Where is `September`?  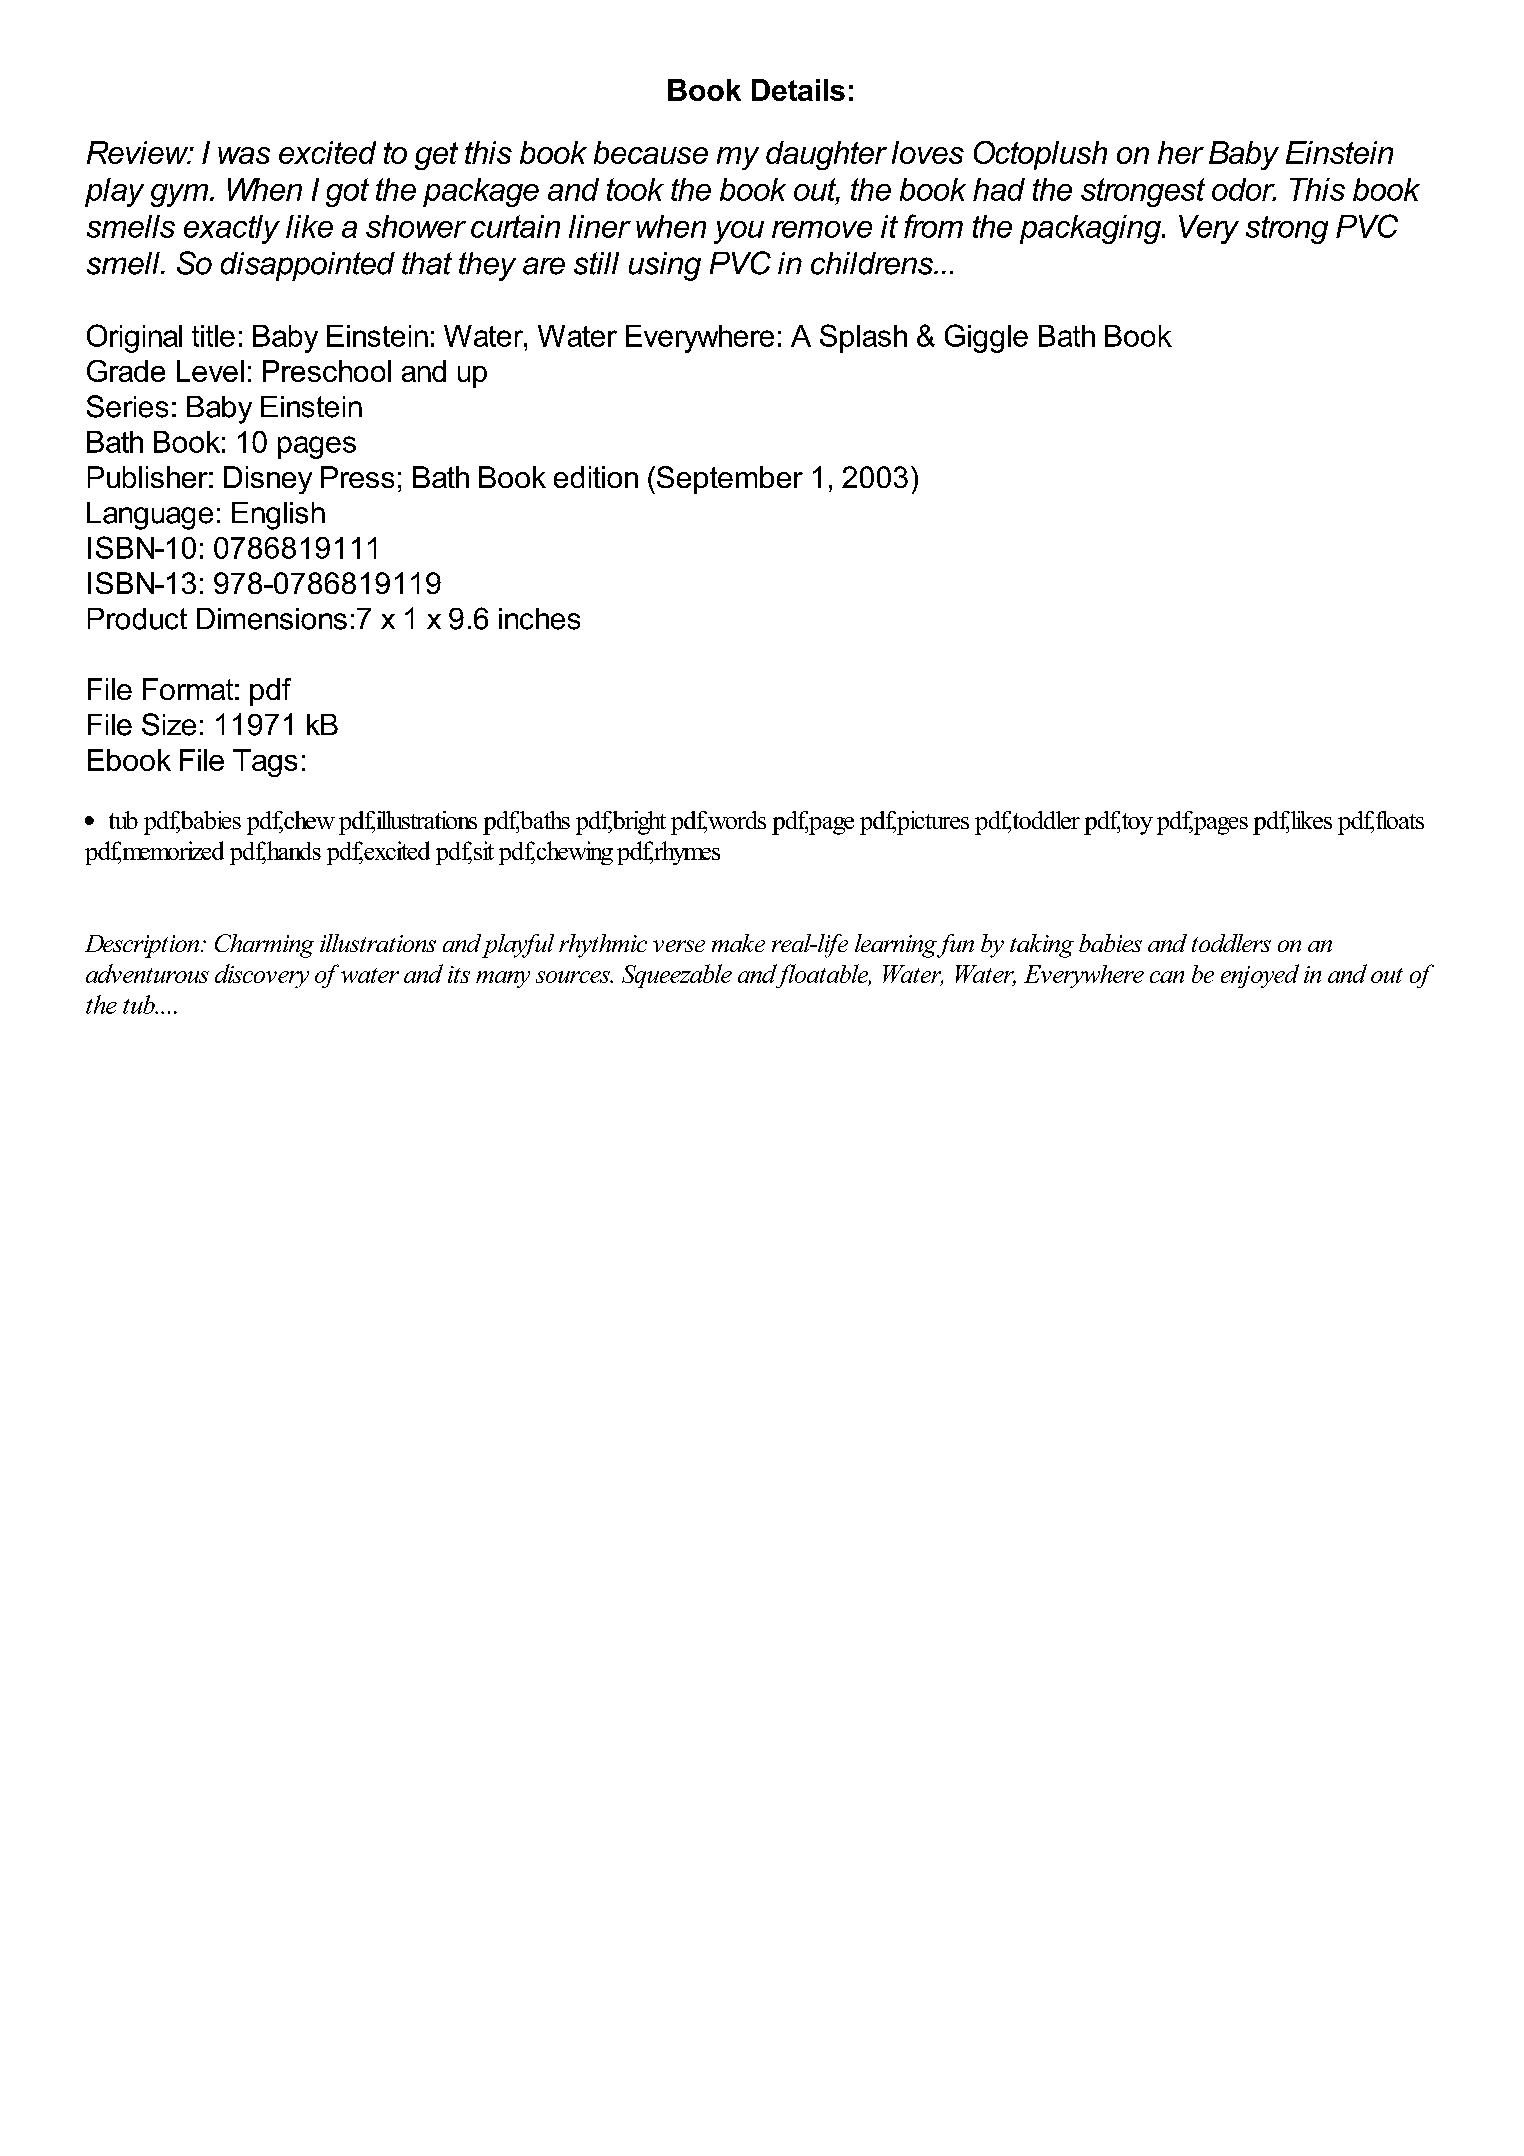
September is located at coordinates (728, 480).
